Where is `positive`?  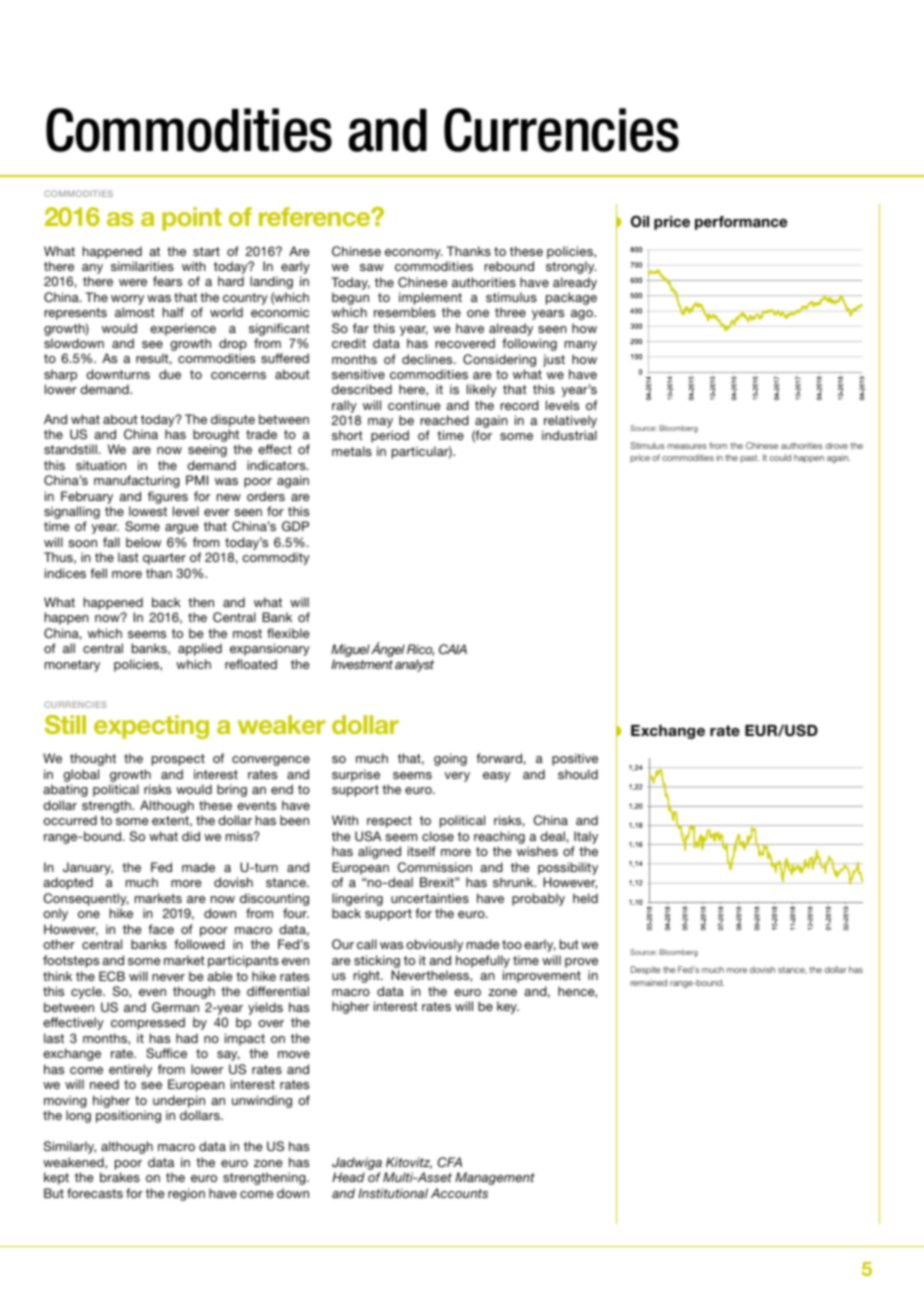
positive is located at coordinates (575, 759).
